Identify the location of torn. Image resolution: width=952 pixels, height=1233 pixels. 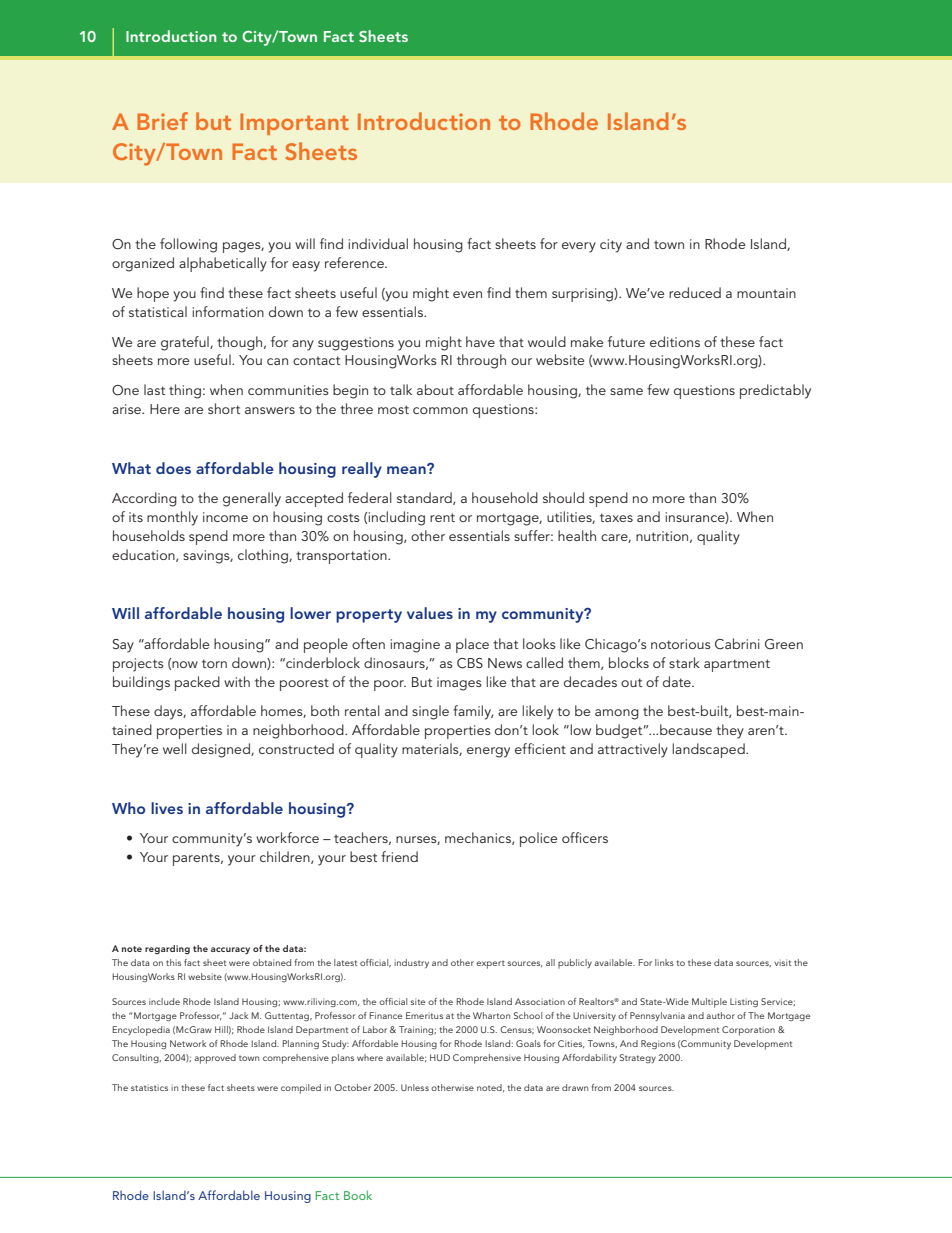
(214, 663).
